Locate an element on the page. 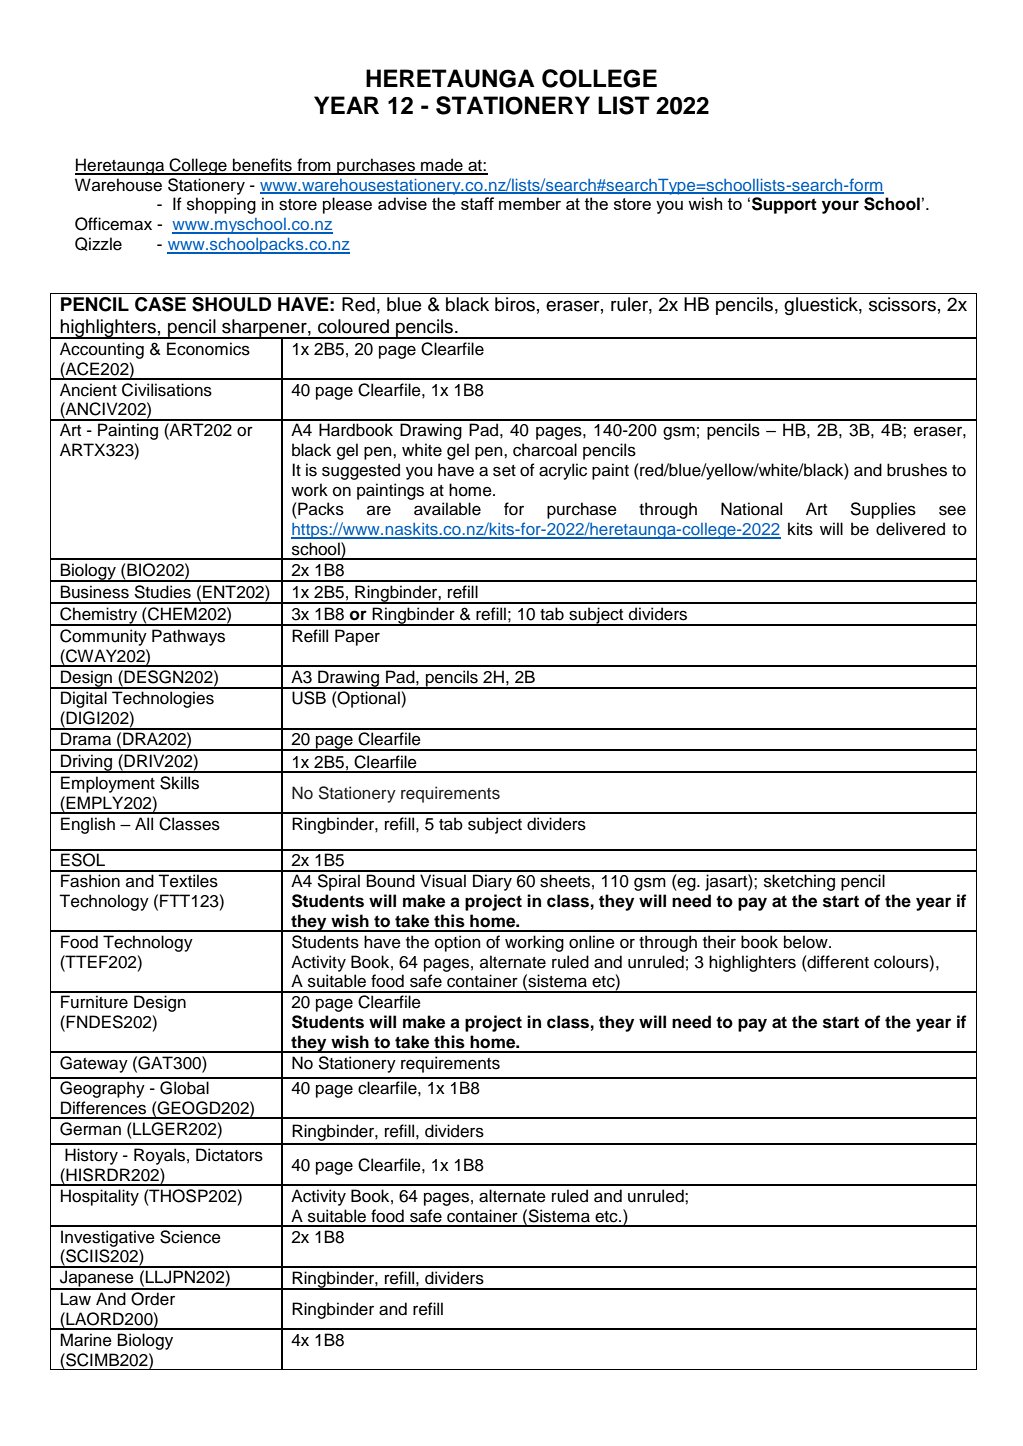 This document has width=1023, height=1446. your is located at coordinates (840, 207).
